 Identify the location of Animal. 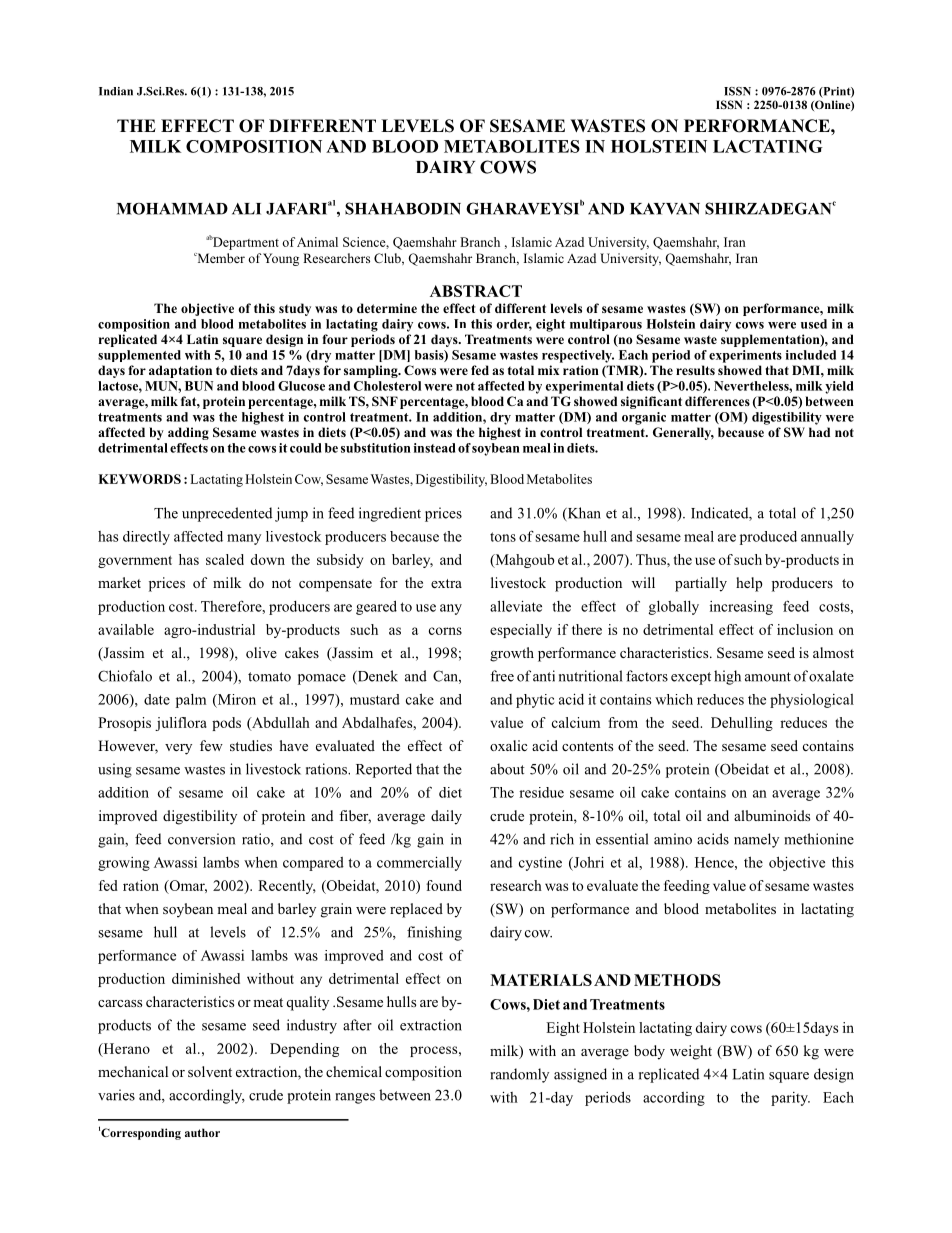
(317, 242).
